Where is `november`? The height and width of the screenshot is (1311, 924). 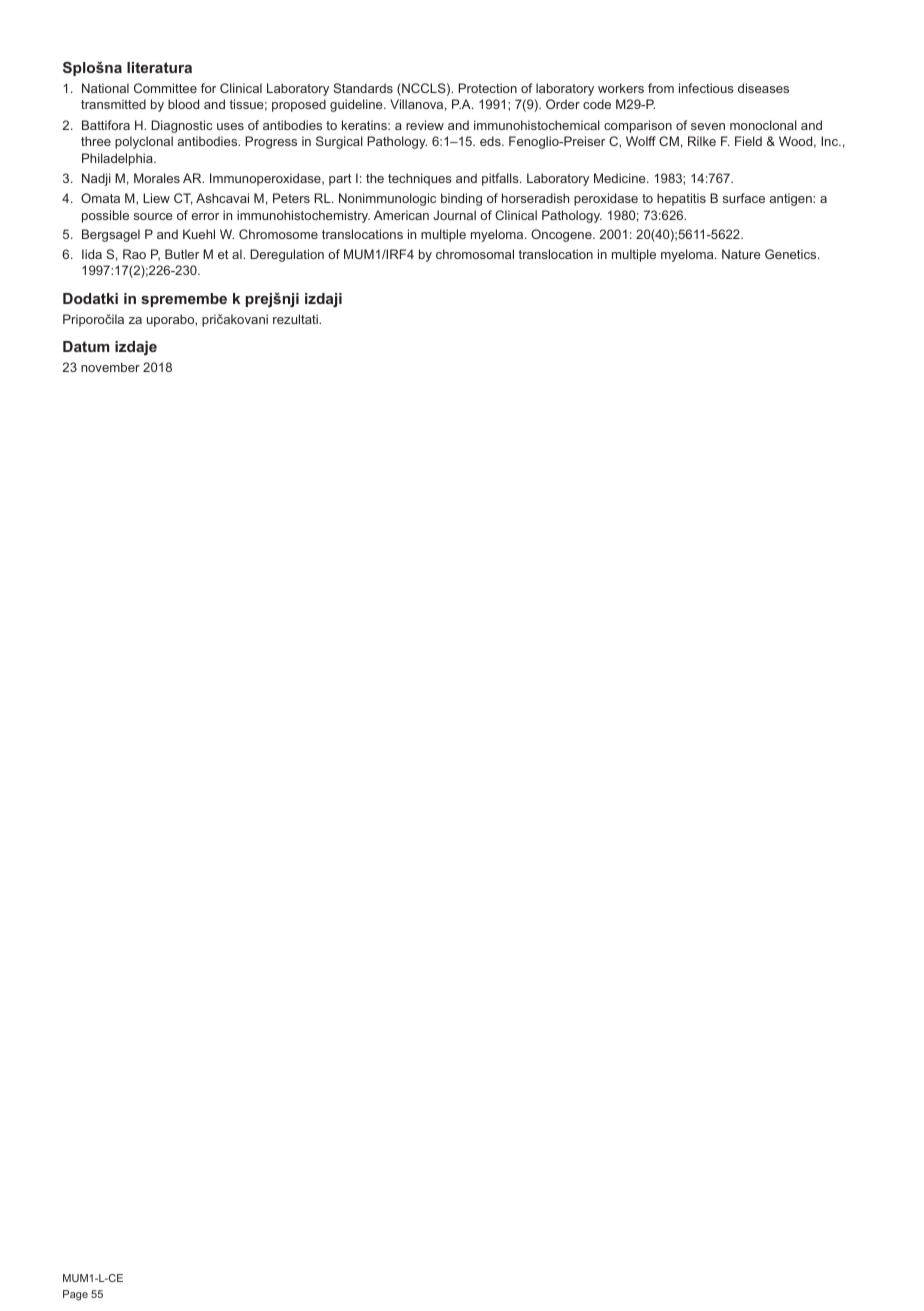
november is located at coordinates (110, 367).
